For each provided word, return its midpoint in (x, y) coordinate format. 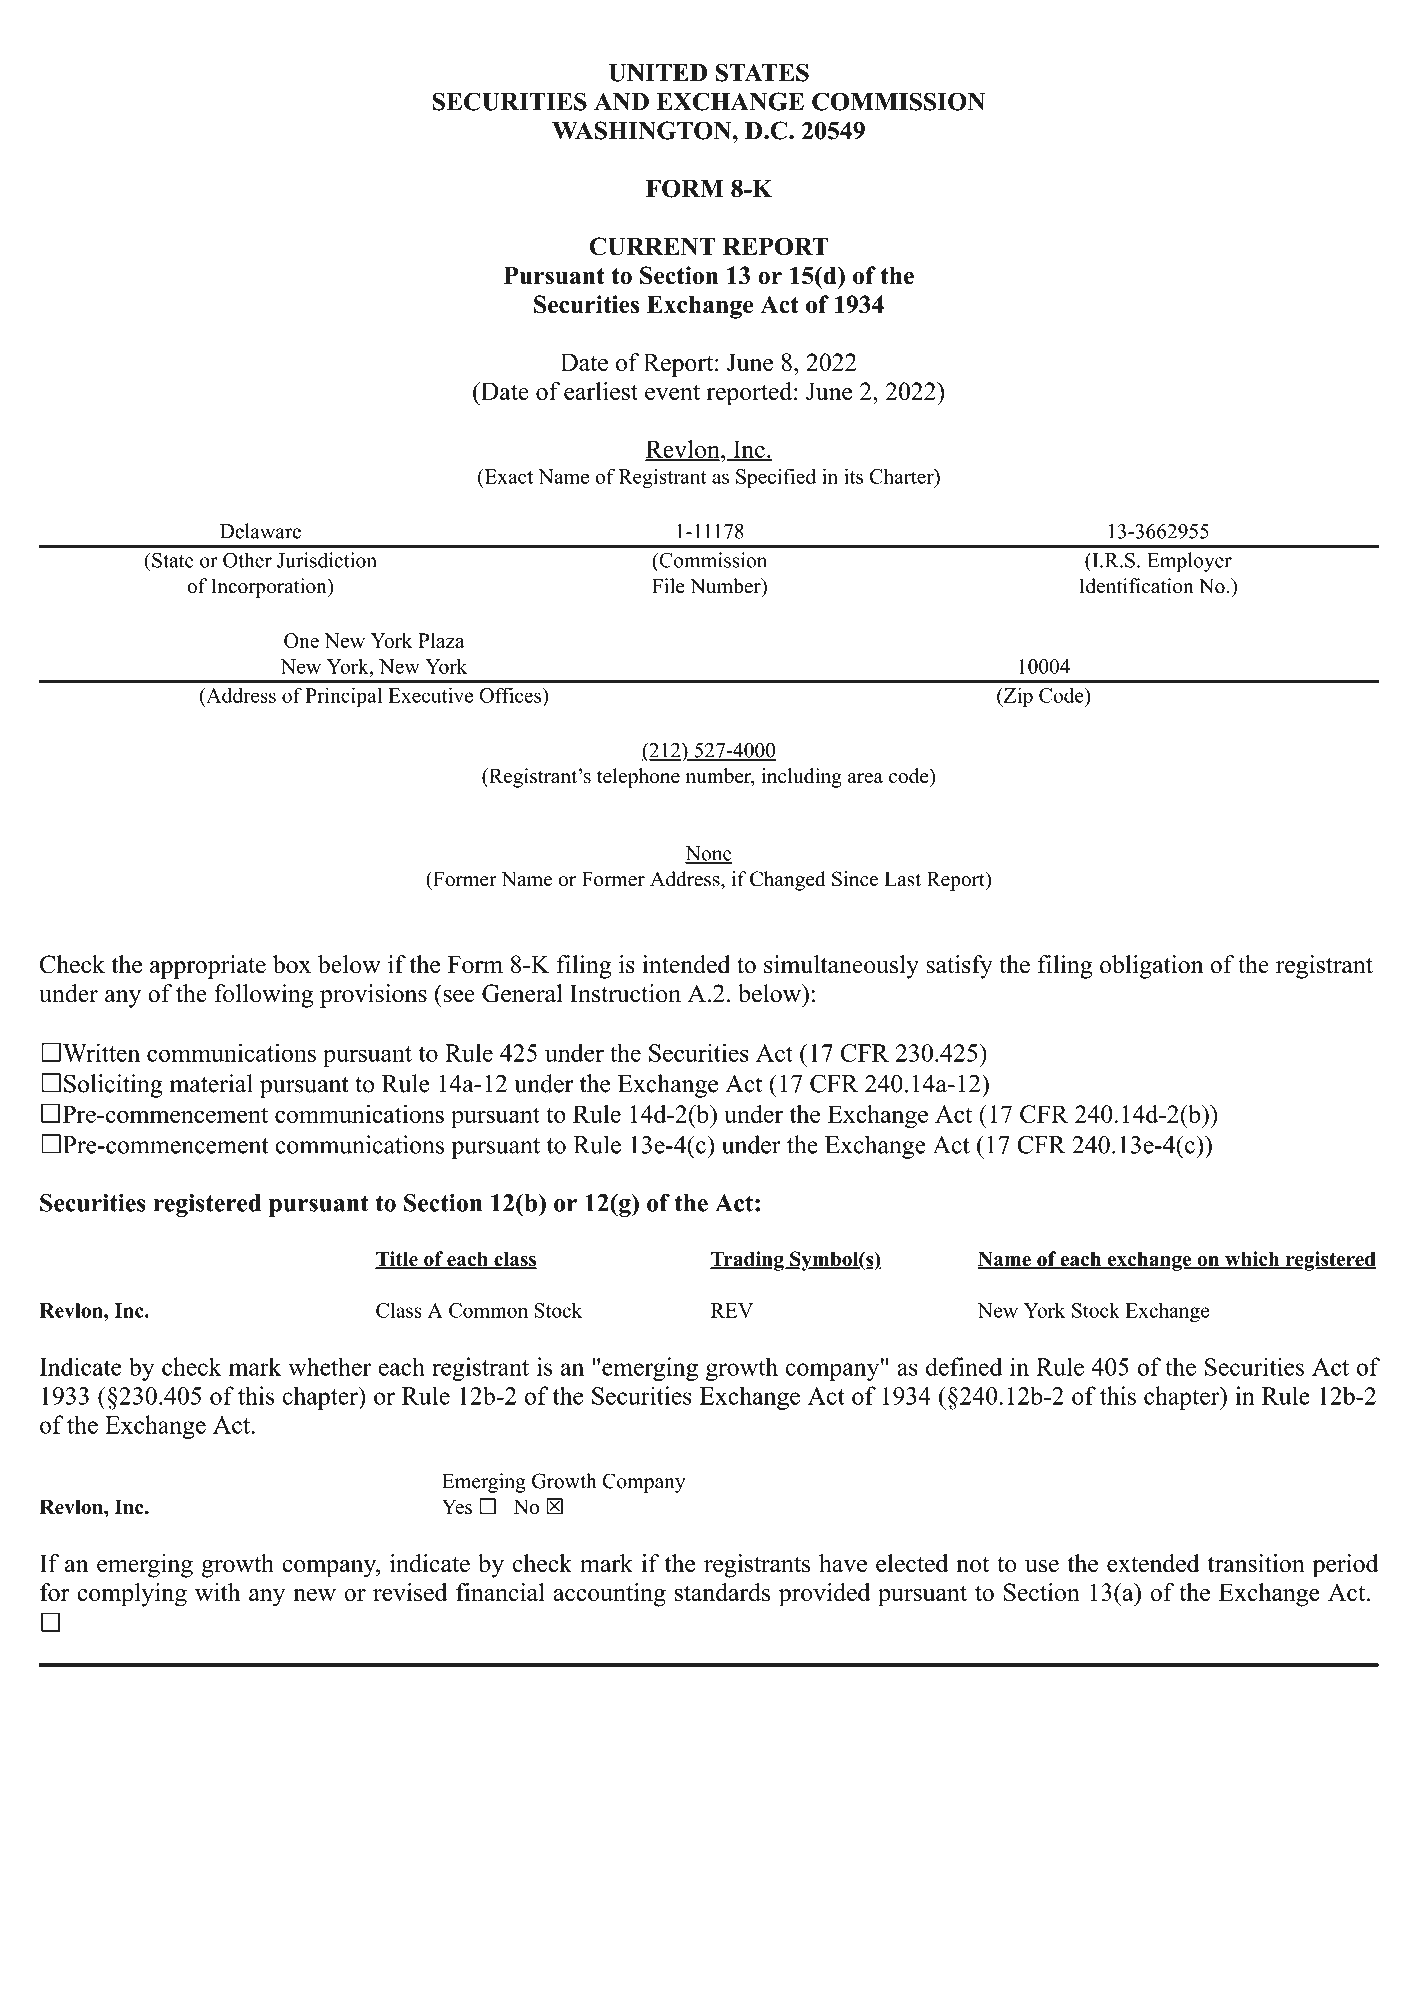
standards (722, 1592)
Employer (1189, 562)
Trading (748, 1261)
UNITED (658, 73)
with (217, 1592)
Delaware (260, 531)
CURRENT (652, 246)
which (1252, 1260)
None (708, 854)
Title (397, 1260)
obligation (1151, 967)
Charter (903, 476)
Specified (776, 478)
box (292, 964)
